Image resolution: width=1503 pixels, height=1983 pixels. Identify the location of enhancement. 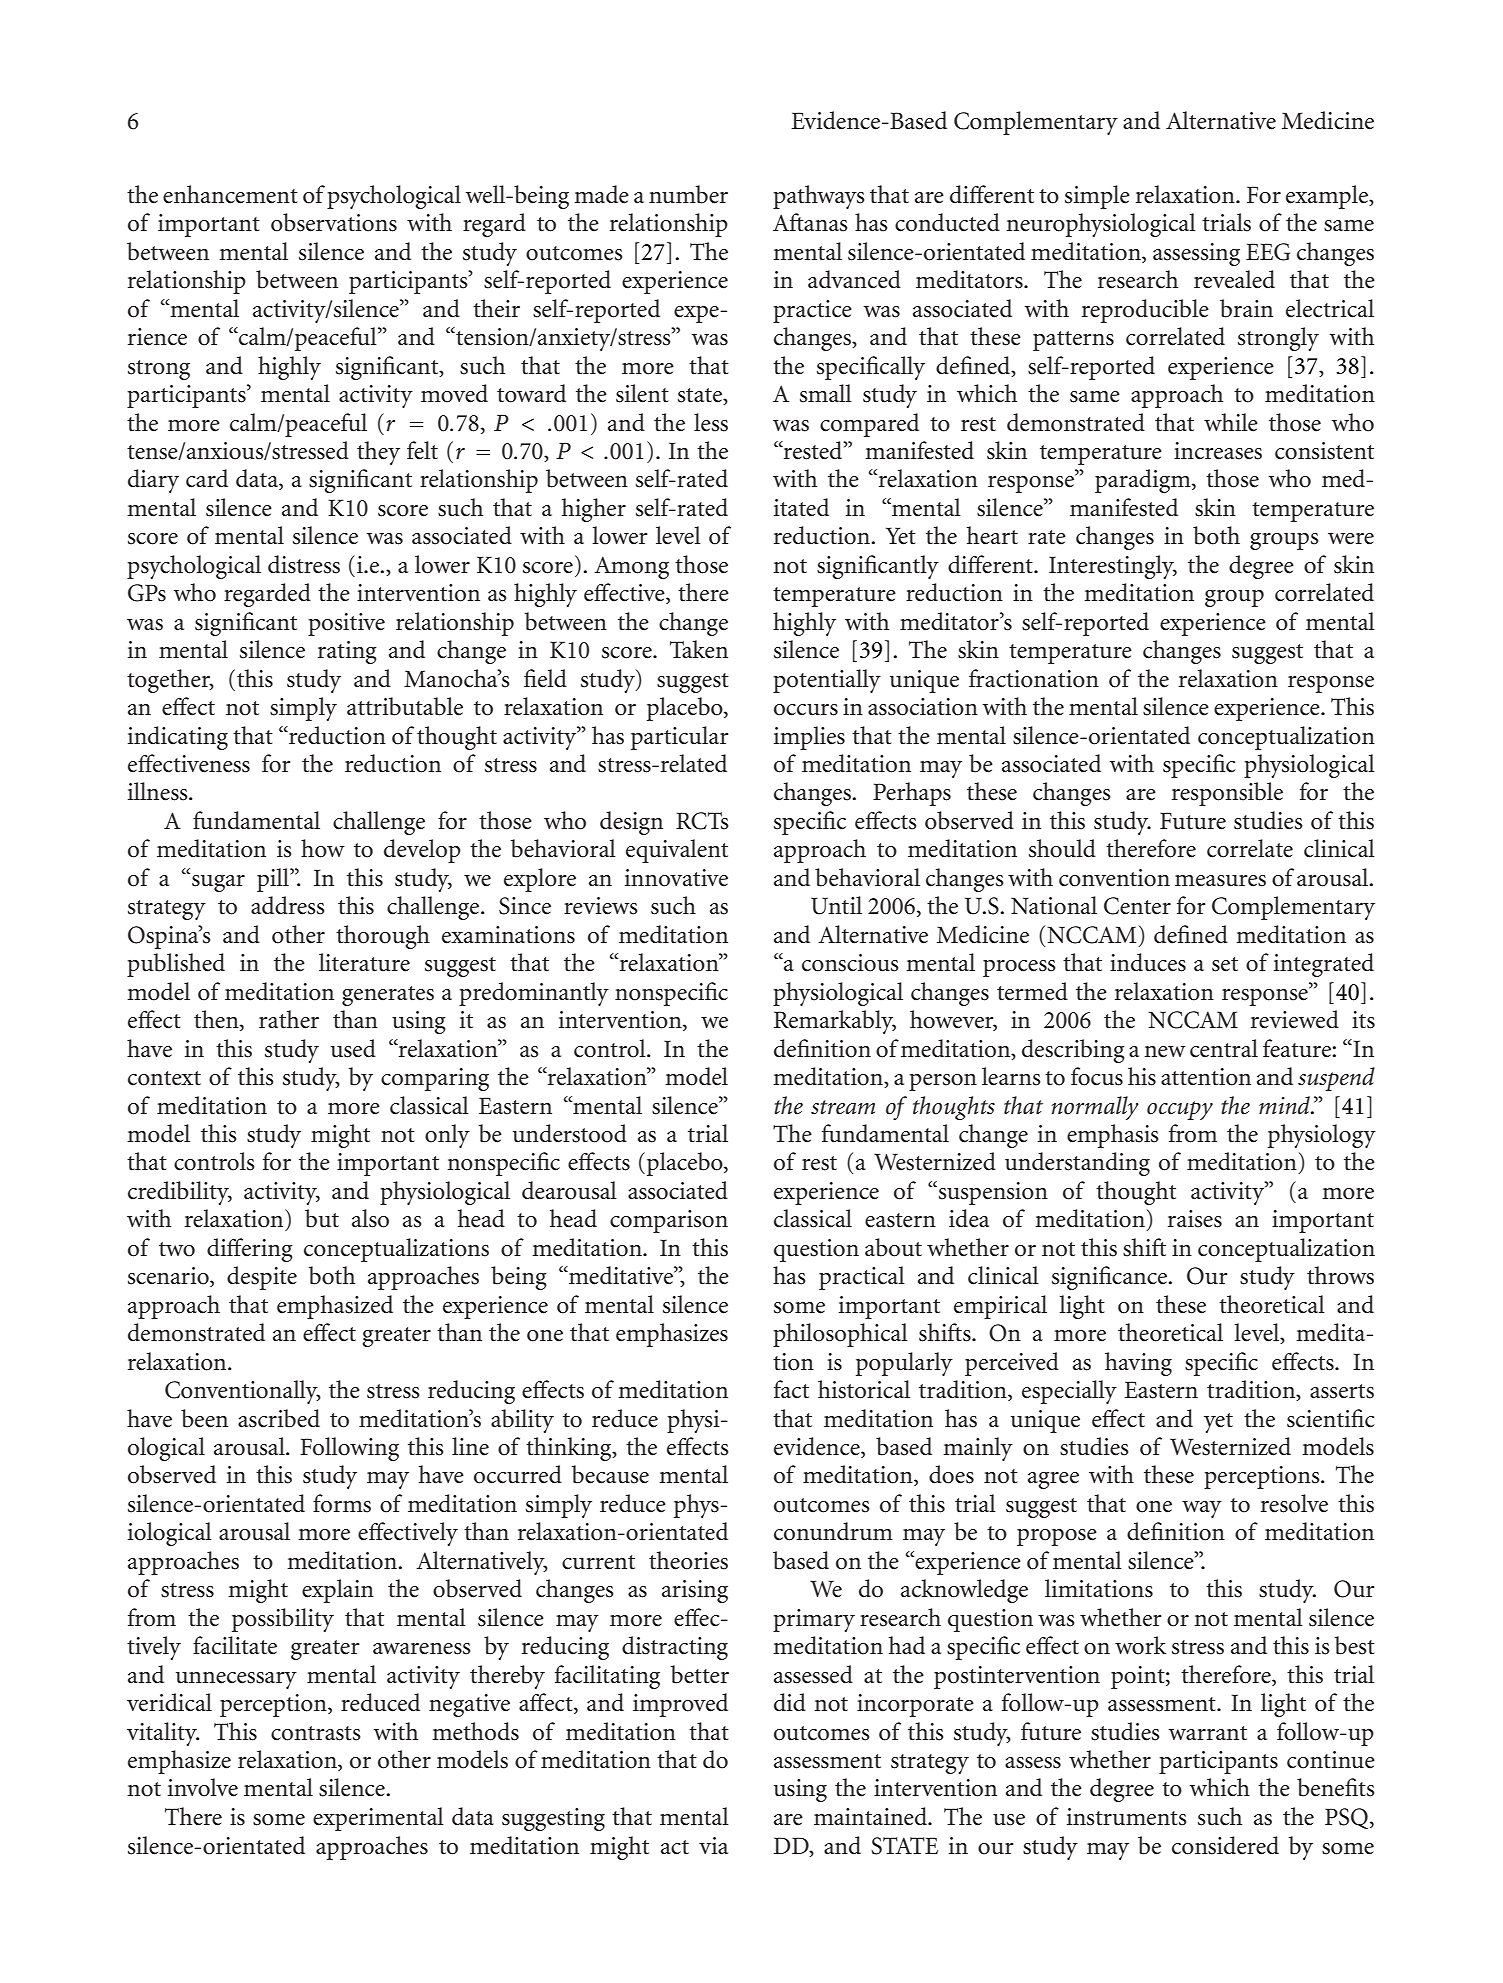
(230, 194).
